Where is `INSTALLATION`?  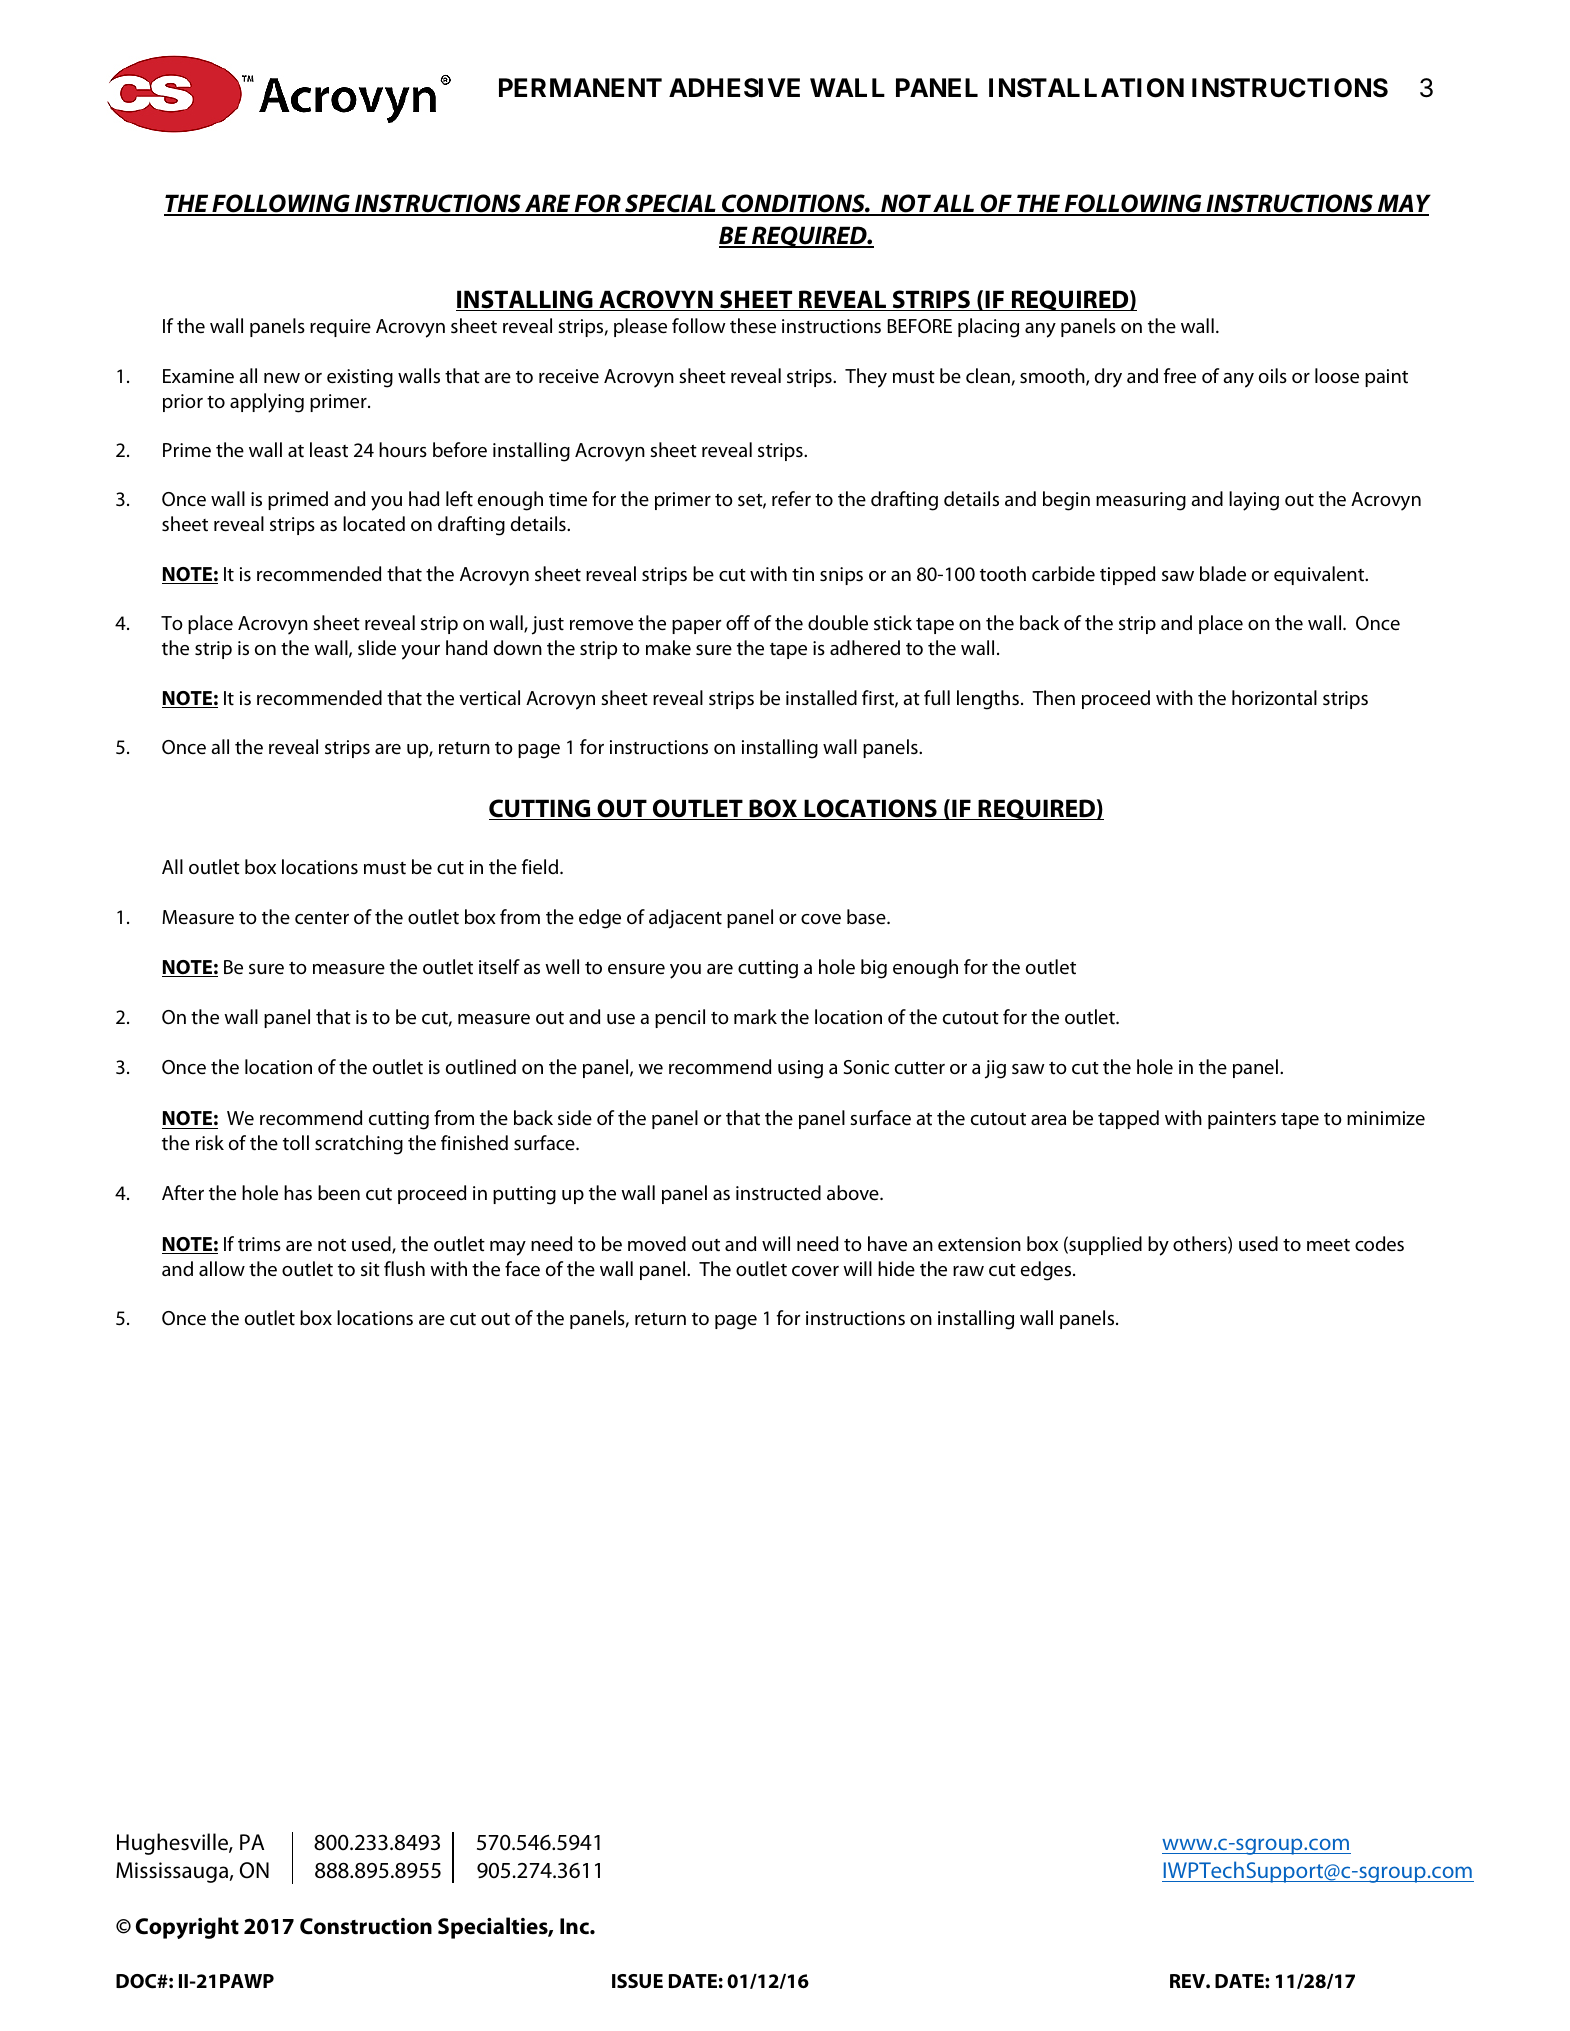
INSTALLATION is located at coordinates (1086, 88).
